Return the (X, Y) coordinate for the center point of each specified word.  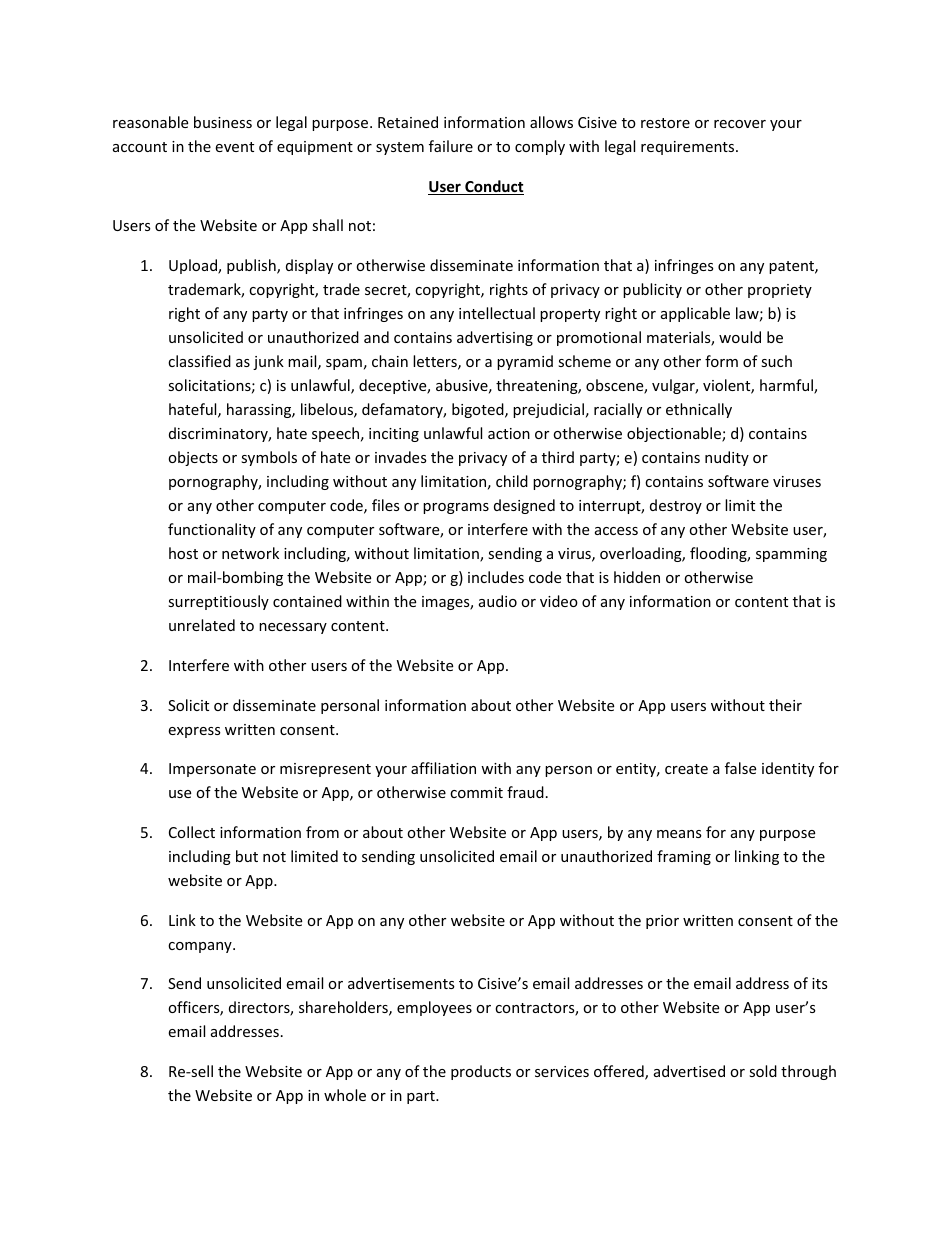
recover (740, 124)
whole (345, 1095)
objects (193, 458)
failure (451, 146)
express (194, 732)
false (740, 768)
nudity (727, 458)
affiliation (443, 768)
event (234, 147)
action (509, 433)
